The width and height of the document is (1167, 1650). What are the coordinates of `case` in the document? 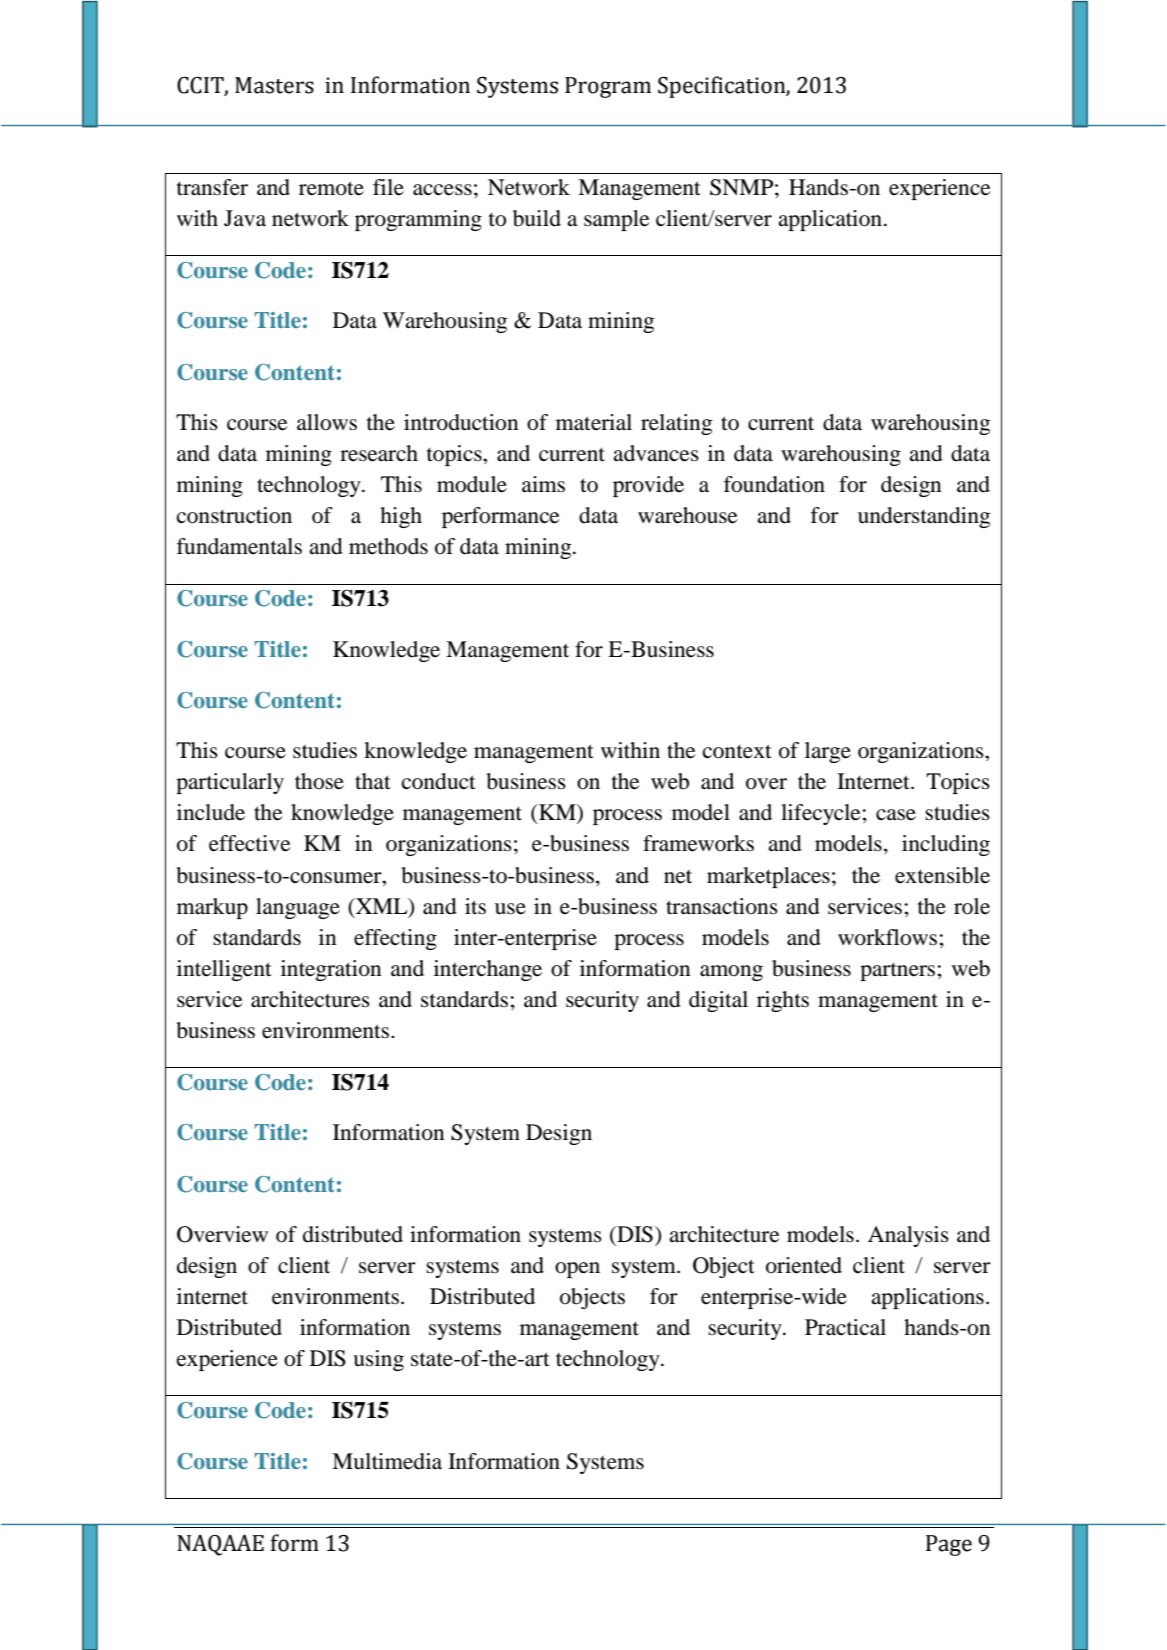 It's located at (896, 815).
